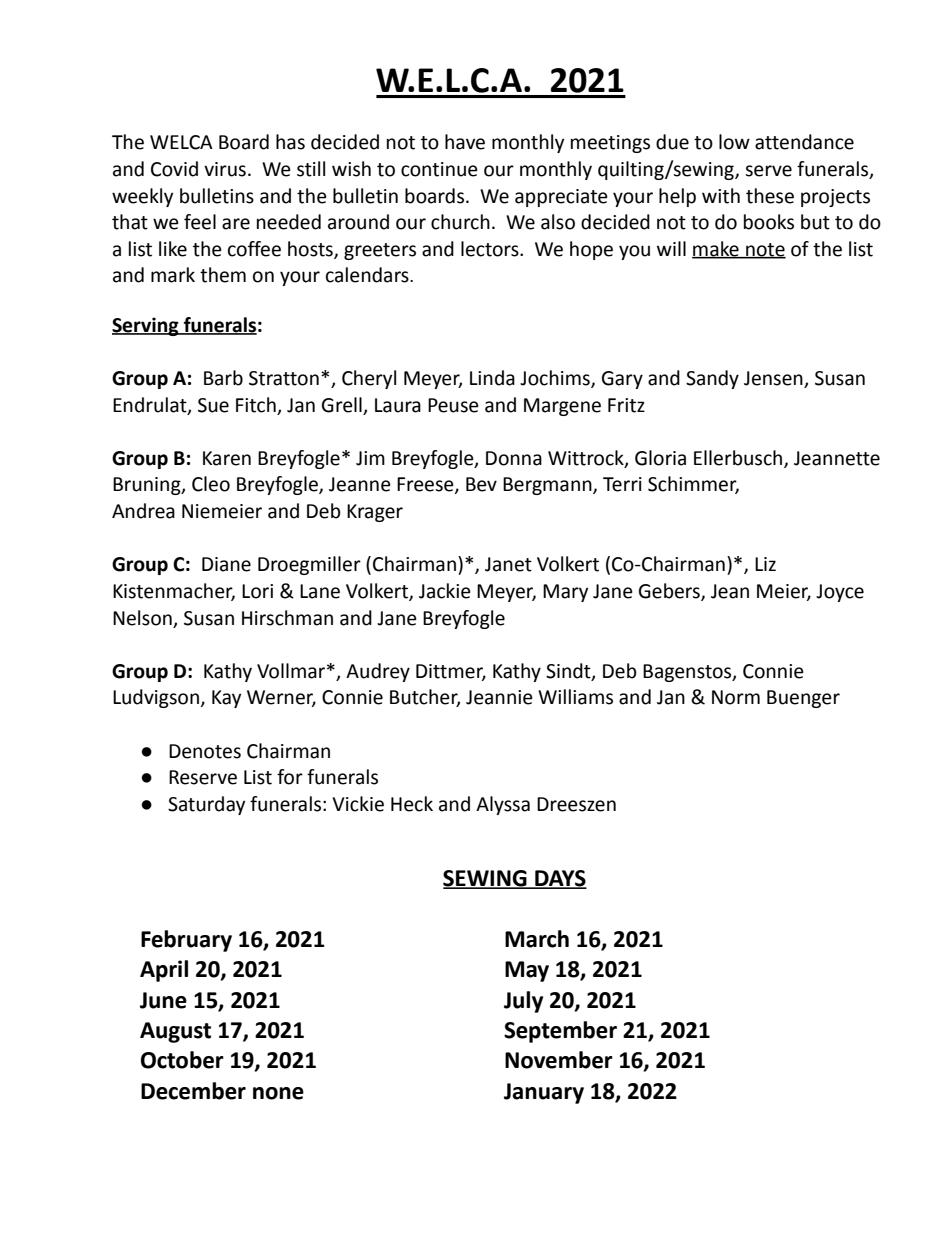  I want to click on these, so click(770, 196).
